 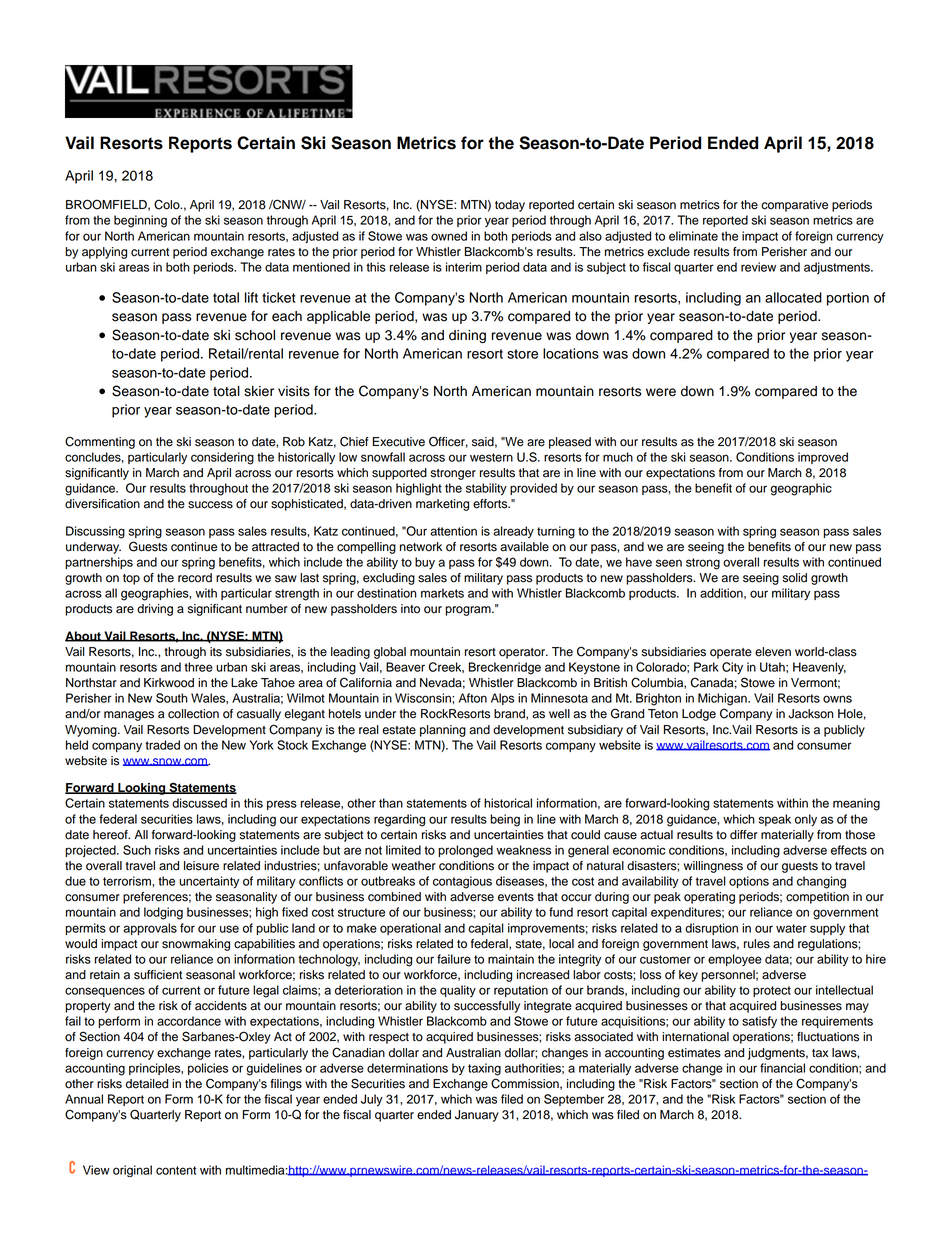 What do you see at coordinates (140, 221) in the screenshot?
I see `beginning` at bounding box center [140, 221].
